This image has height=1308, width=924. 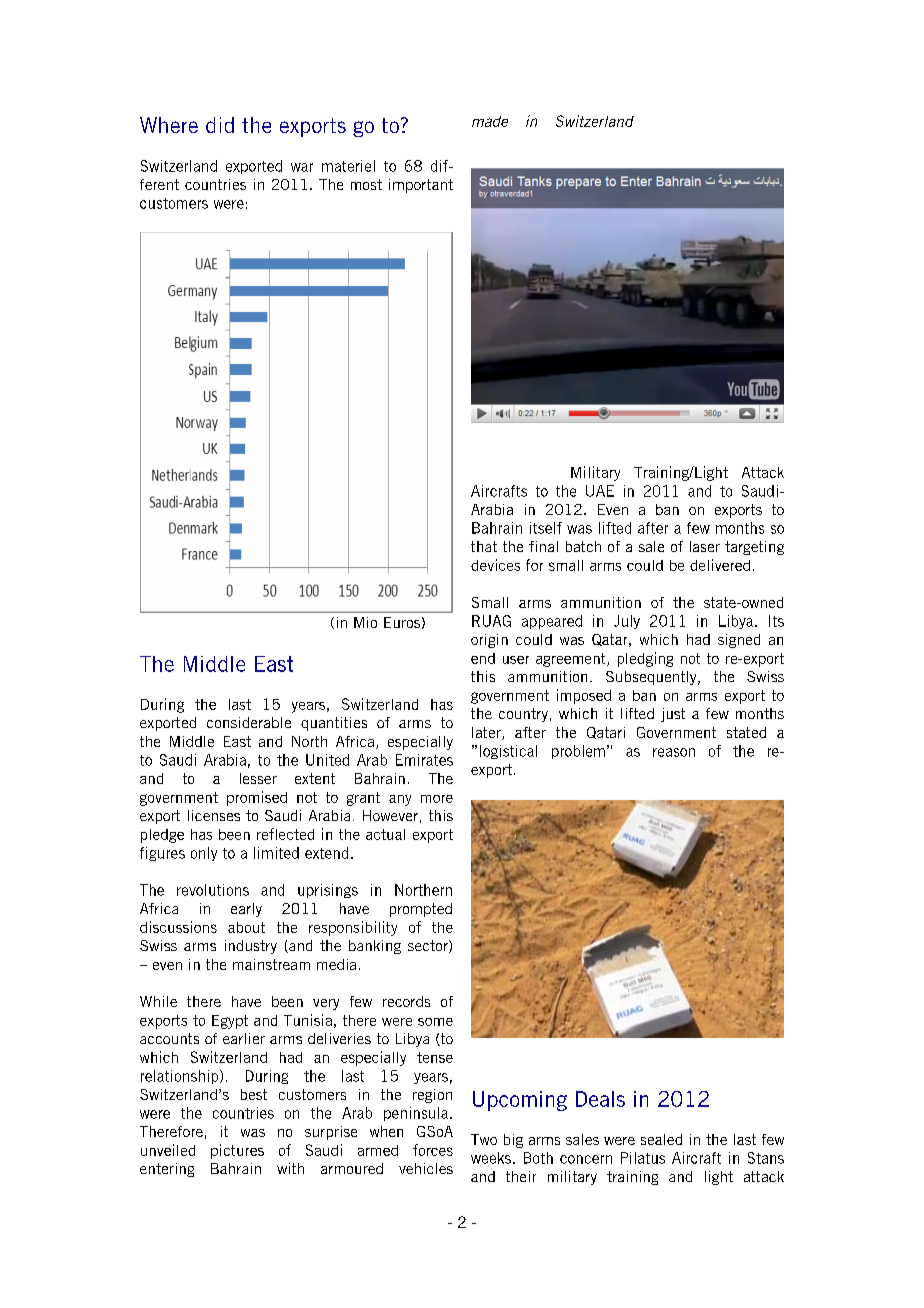 What do you see at coordinates (365, 622) in the image?
I see `Mio` at bounding box center [365, 622].
